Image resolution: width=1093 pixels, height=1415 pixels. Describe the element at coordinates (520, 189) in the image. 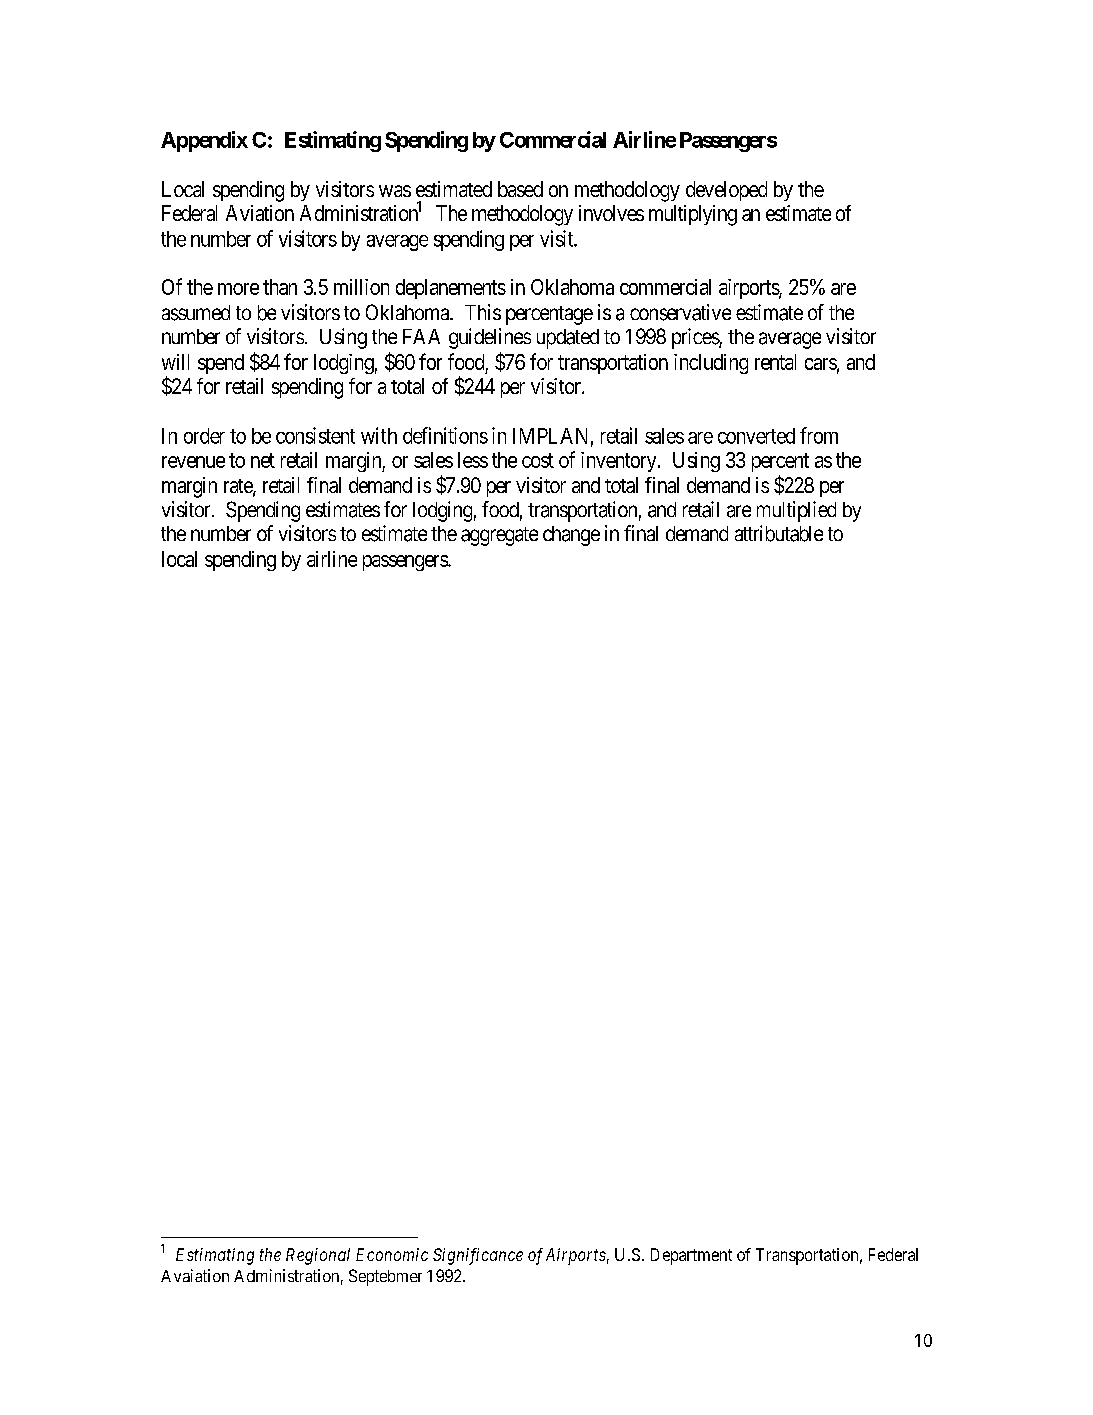

I see `based` at that location.
